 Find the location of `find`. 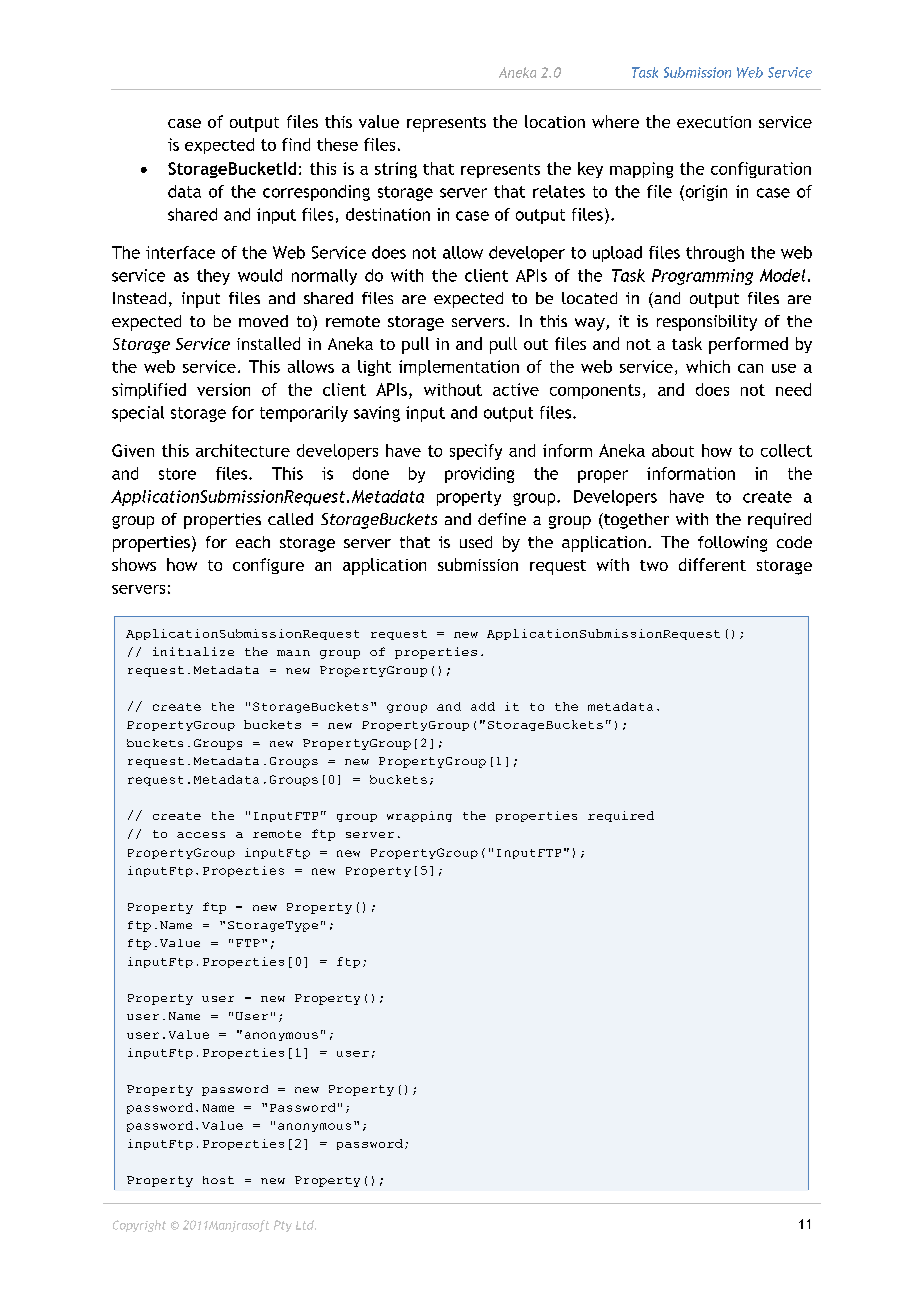

find is located at coordinates (296, 144).
